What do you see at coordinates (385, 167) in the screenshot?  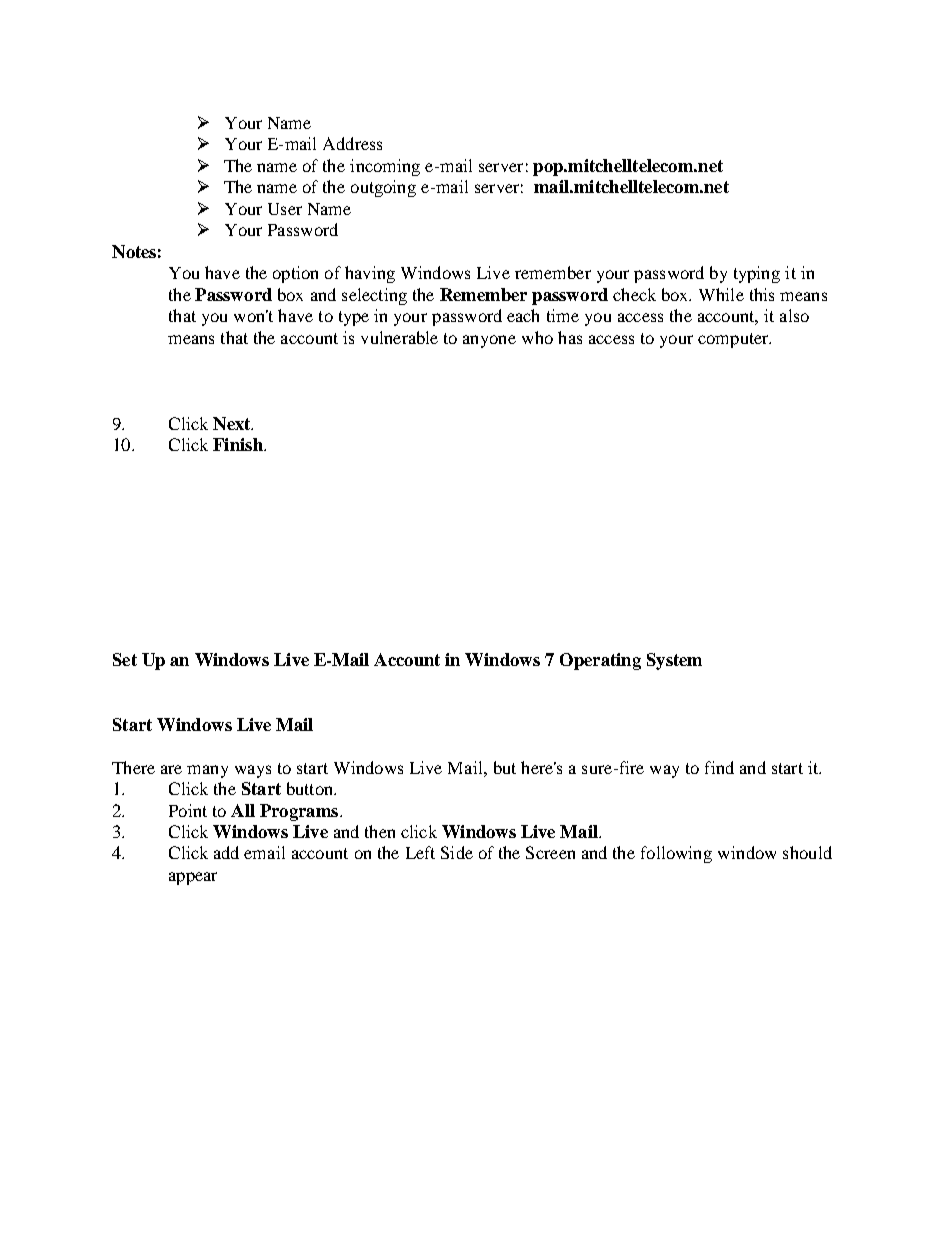 I see `incoming` at bounding box center [385, 167].
